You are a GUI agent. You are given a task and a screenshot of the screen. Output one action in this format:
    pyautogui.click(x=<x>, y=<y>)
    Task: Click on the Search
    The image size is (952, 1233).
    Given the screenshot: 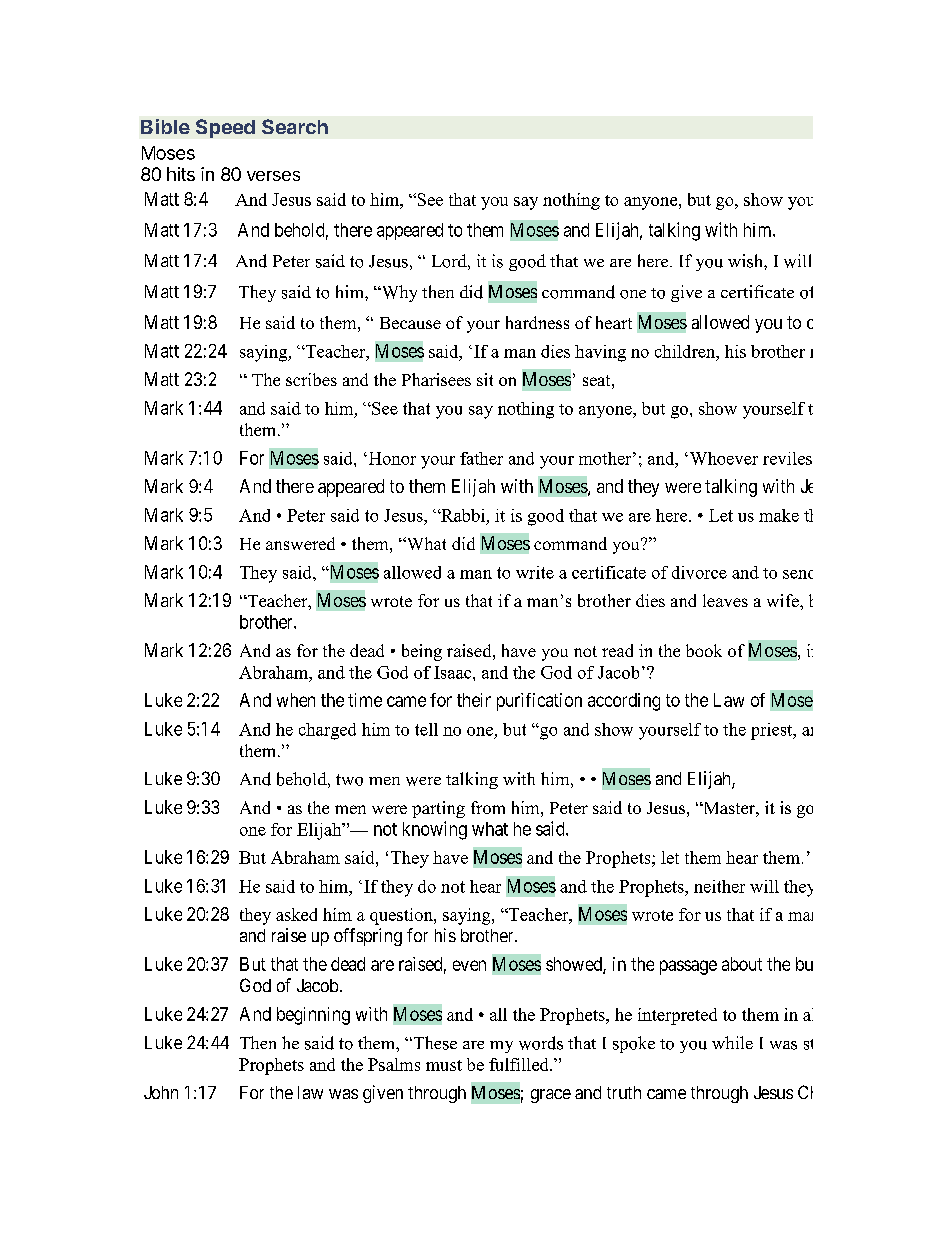 What is the action you would take?
    pyautogui.click(x=295, y=126)
